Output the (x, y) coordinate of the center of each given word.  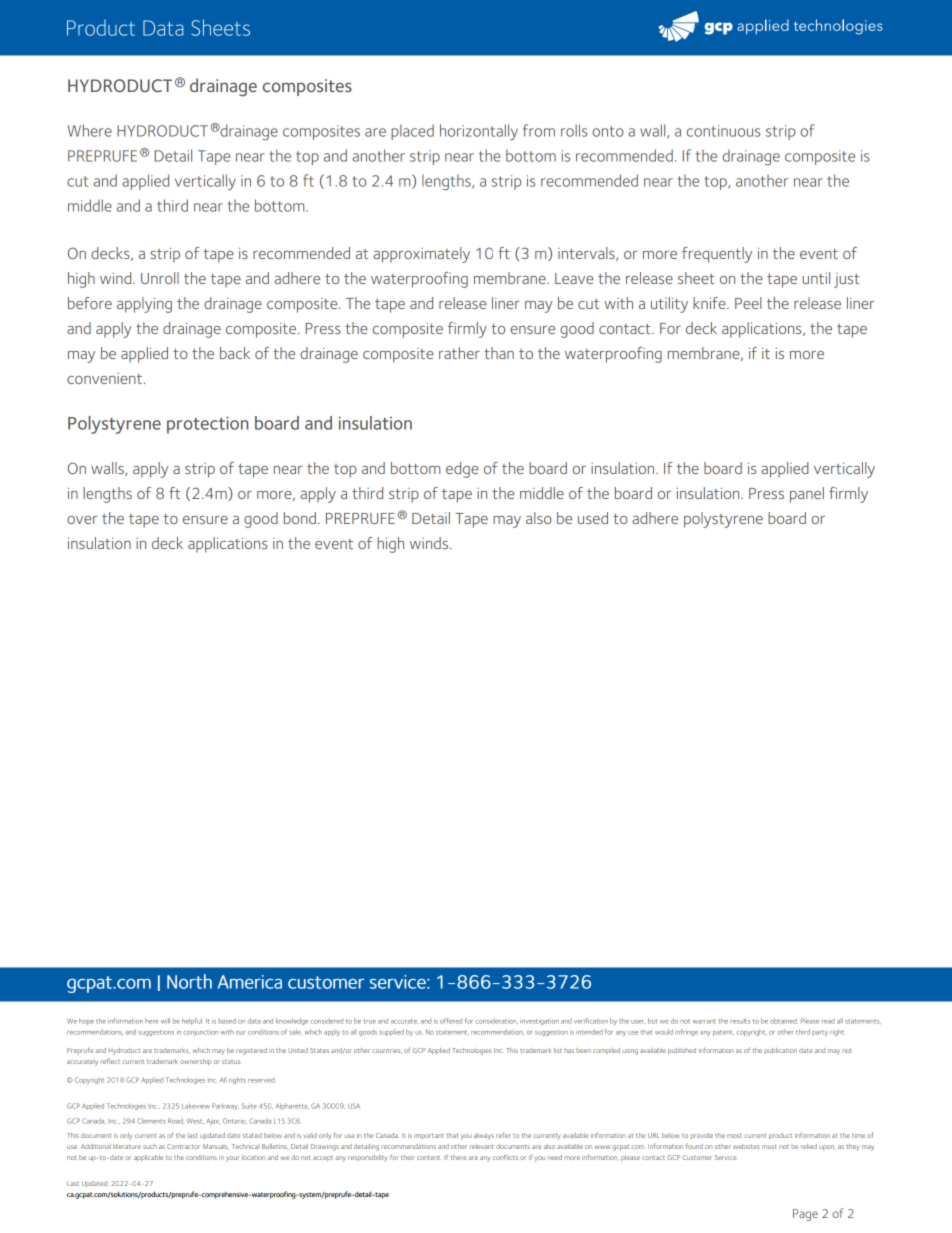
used (593, 518)
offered (451, 1021)
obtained (784, 1021)
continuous (723, 131)
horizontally (479, 132)
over (82, 520)
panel (807, 495)
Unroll (160, 278)
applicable (148, 1158)
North (189, 981)
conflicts (505, 1157)
